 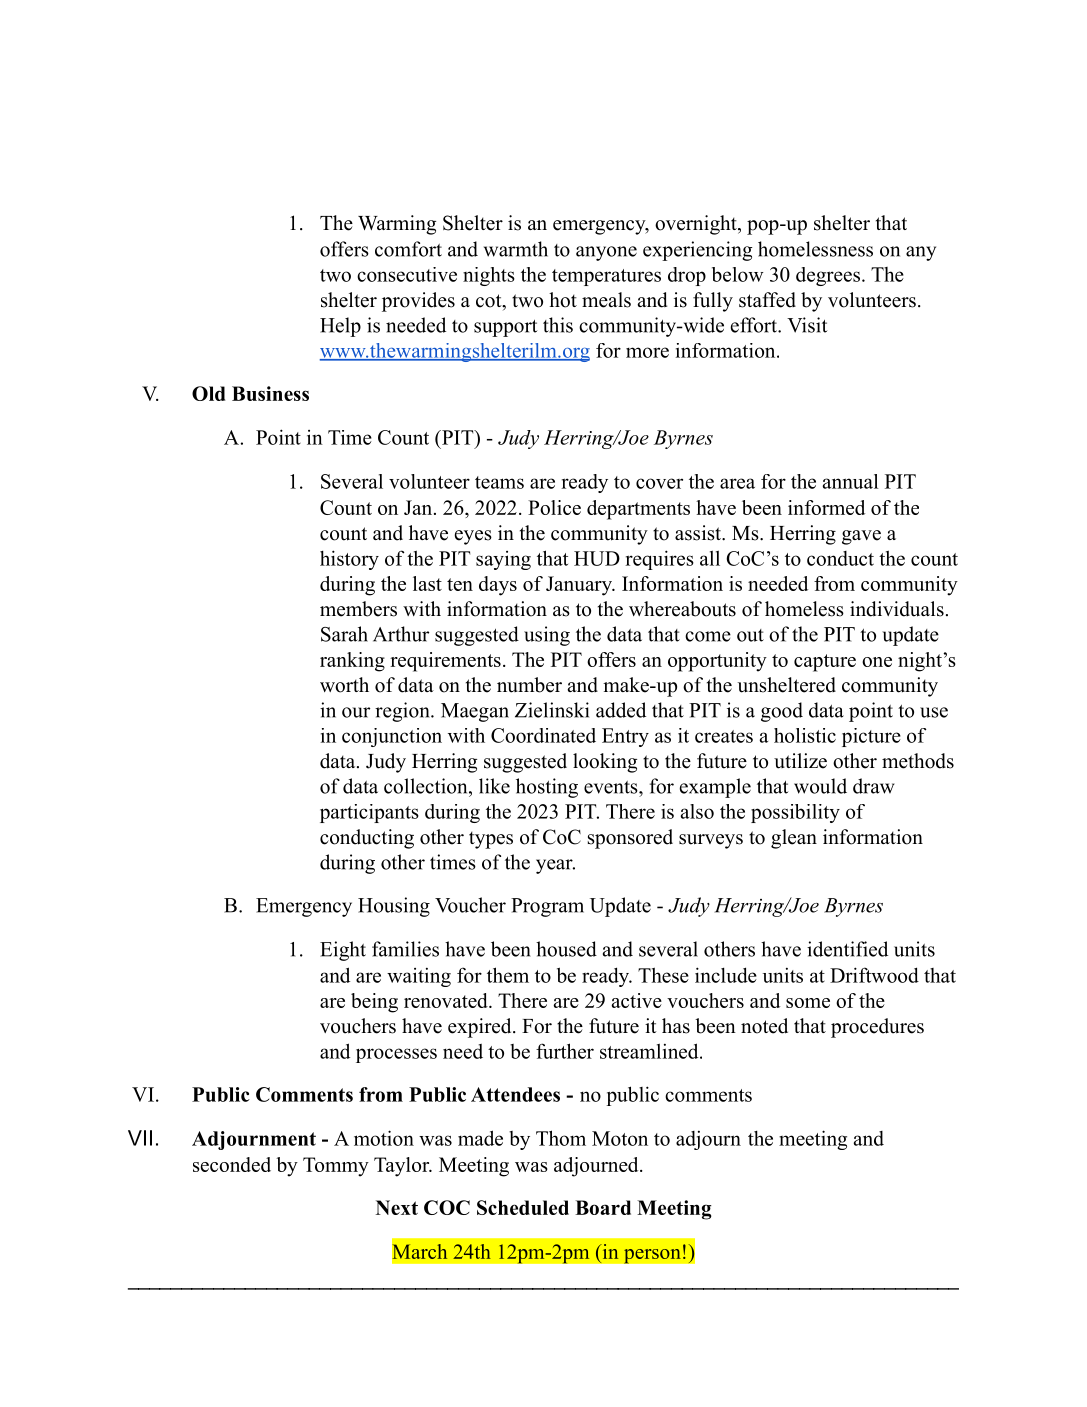 I want to click on Coordinated, so click(x=543, y=735).
